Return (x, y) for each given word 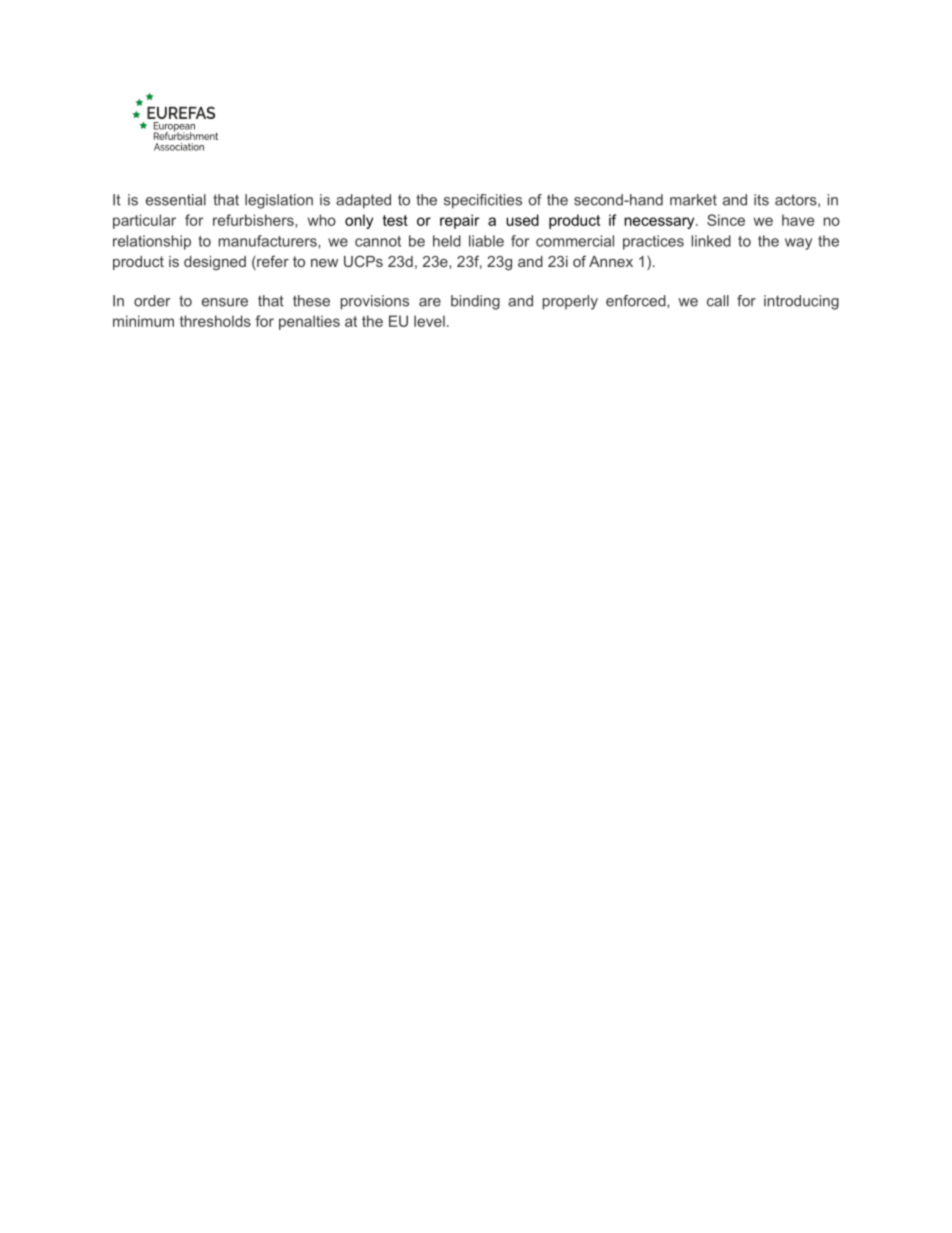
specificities (483, 201)
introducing (801, 302)
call (718, 301)
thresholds (215, 321)
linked (711, 241)
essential (176, 200)
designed (215, 263)
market (693, 200)
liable (486, 241)
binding (475, 302)
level (429, 321)
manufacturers (269, 241)
